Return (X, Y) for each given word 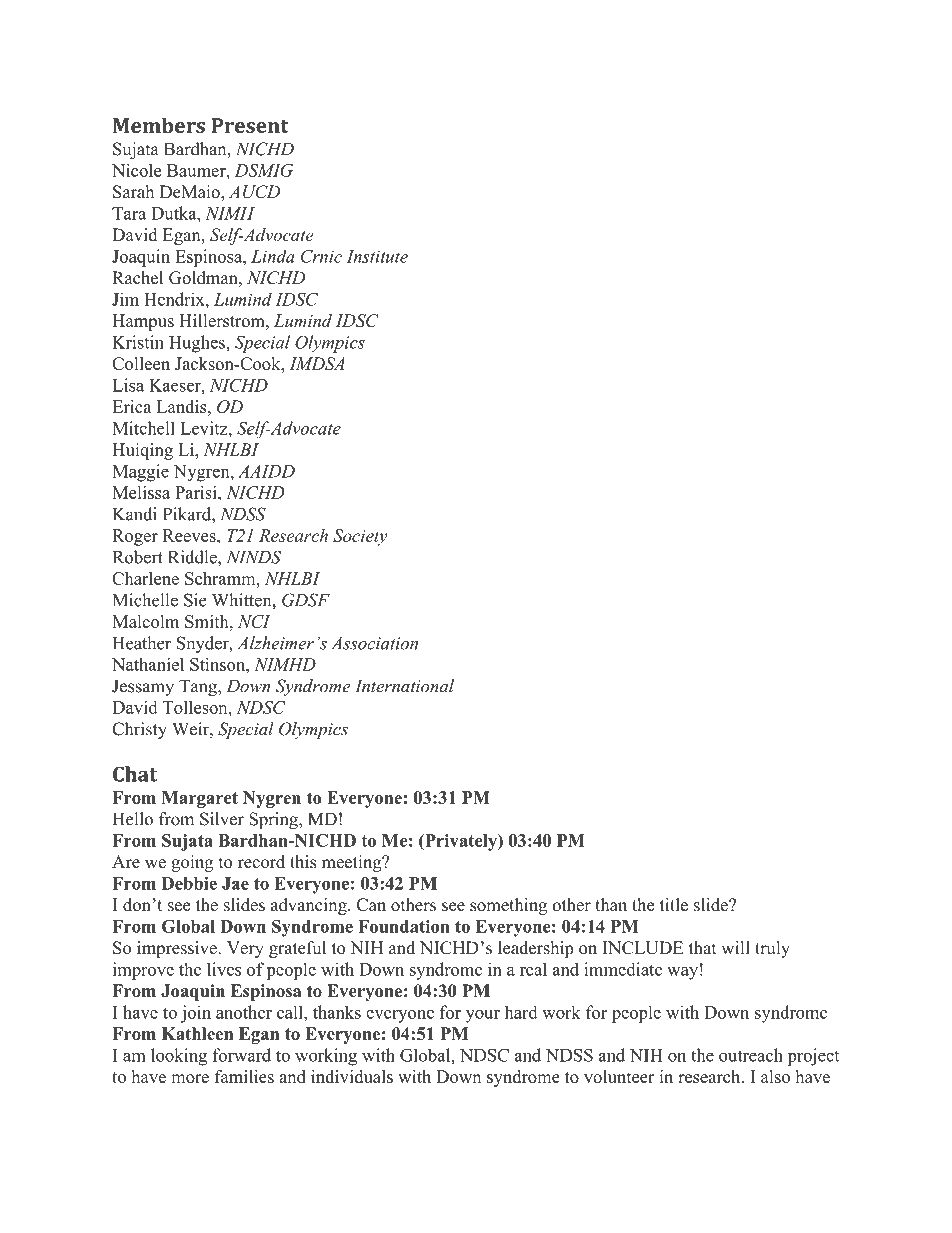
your (483, 1016)
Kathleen (197, 1033)
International (404, 686)
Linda (273, 256)
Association (374, 643)
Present (250, 125)
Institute (377, 256)
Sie (195, 600)
